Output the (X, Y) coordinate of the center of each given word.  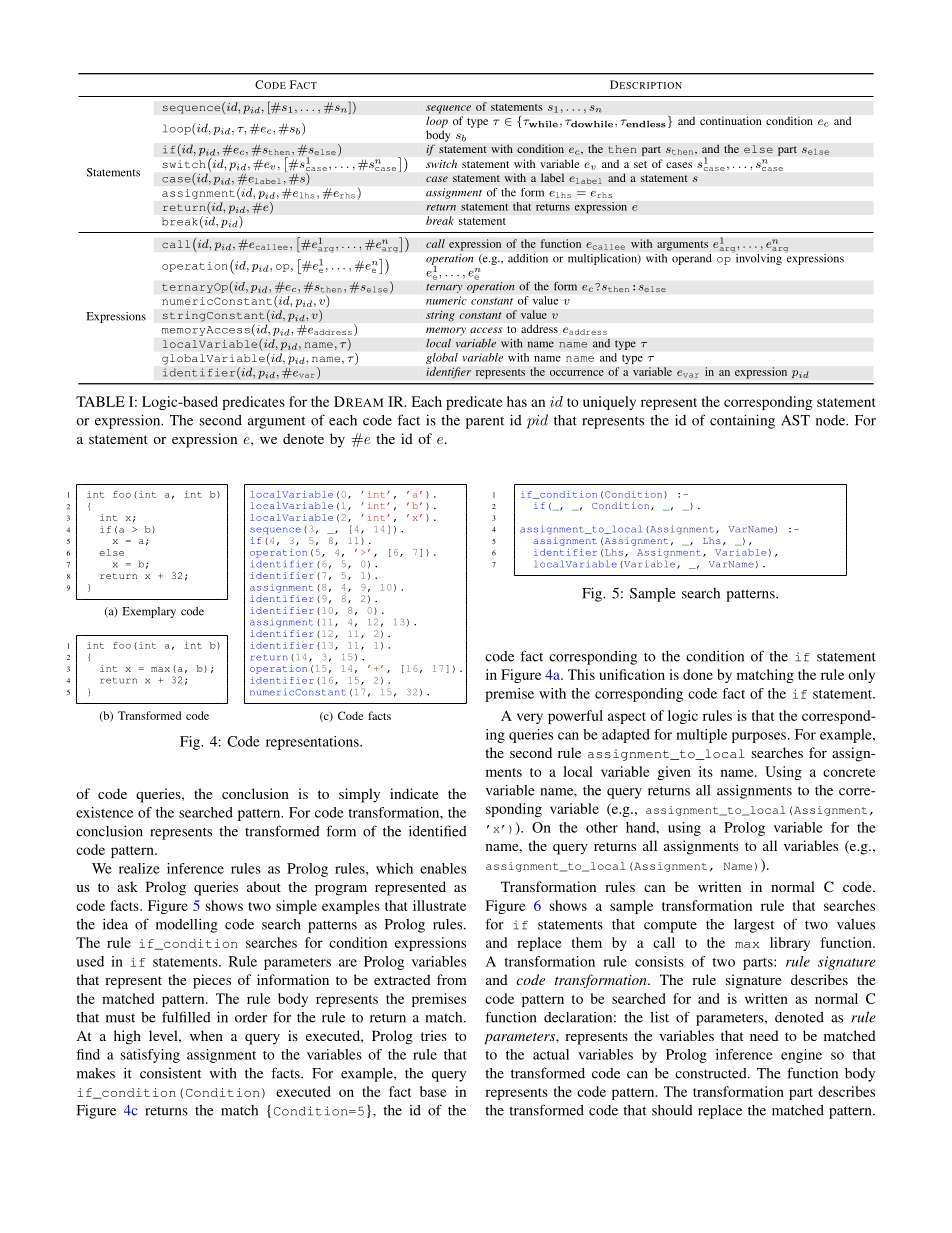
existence (104, 812)
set (640, 164)
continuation (731, 120)
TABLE (100, 401)
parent (485, 422)
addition (528, 258)
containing (742, 421)
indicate (414, 793)
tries (434, 1035)
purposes (759, 737)
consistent (170, 1073)
